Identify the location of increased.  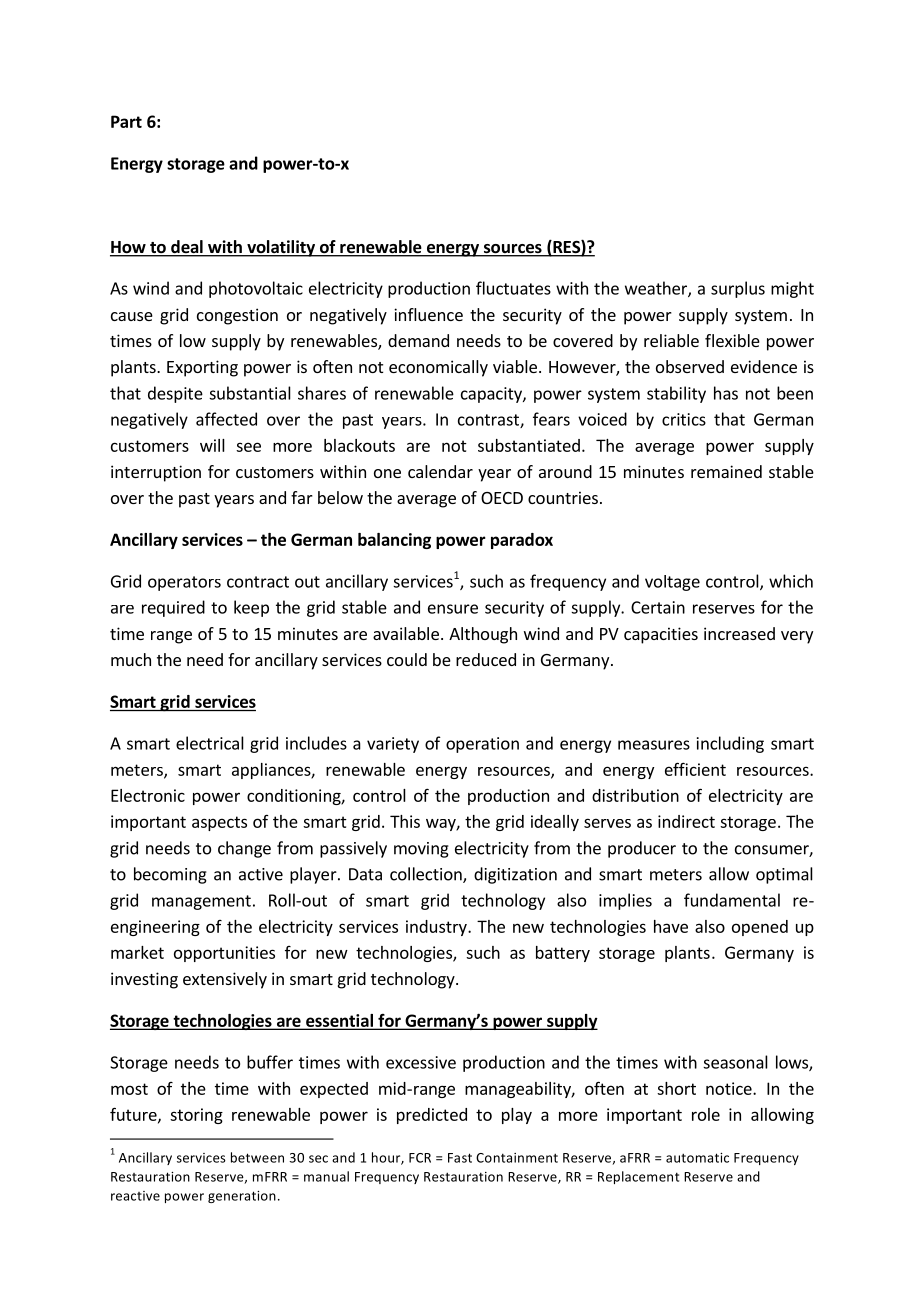
(739, 633).
